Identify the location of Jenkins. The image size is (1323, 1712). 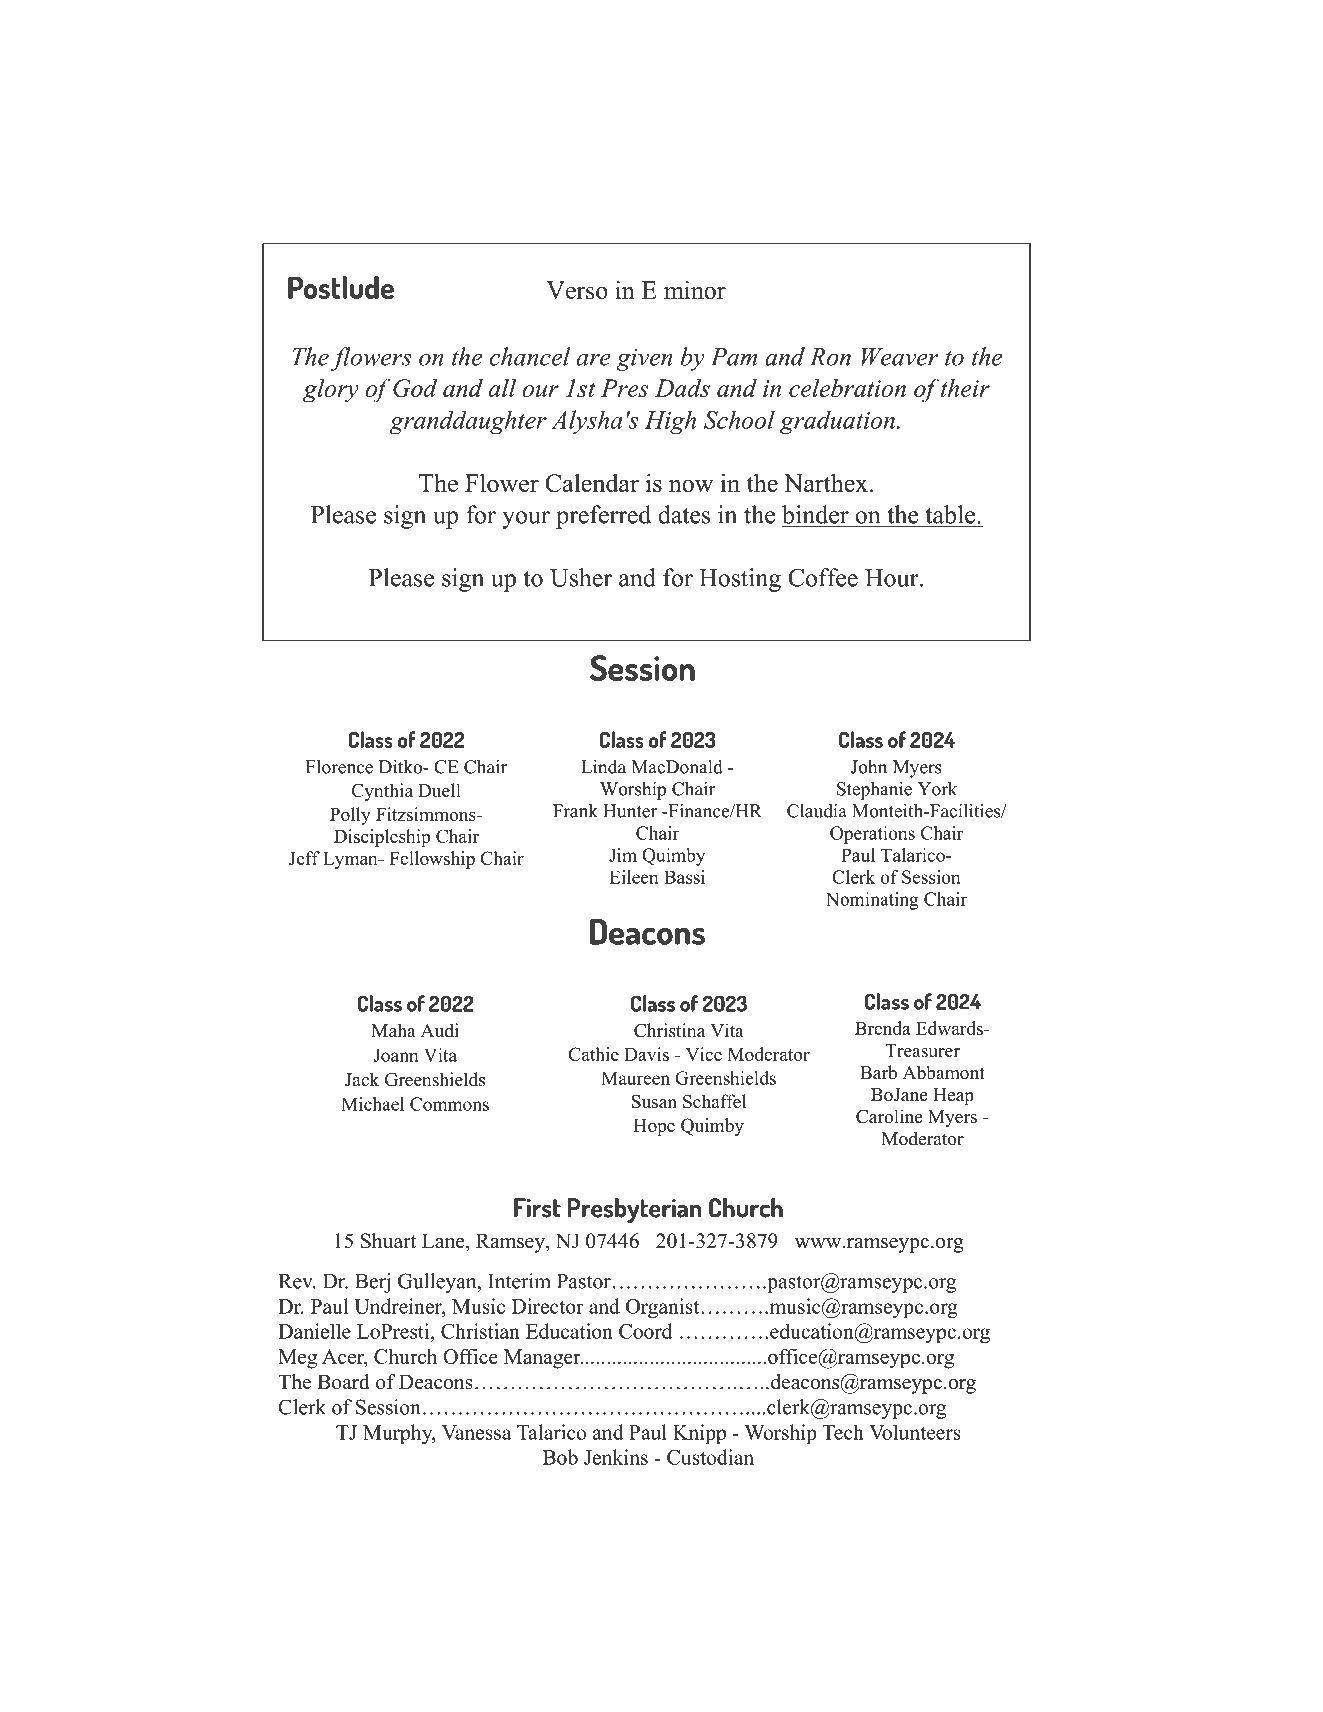
(616, 1457).
